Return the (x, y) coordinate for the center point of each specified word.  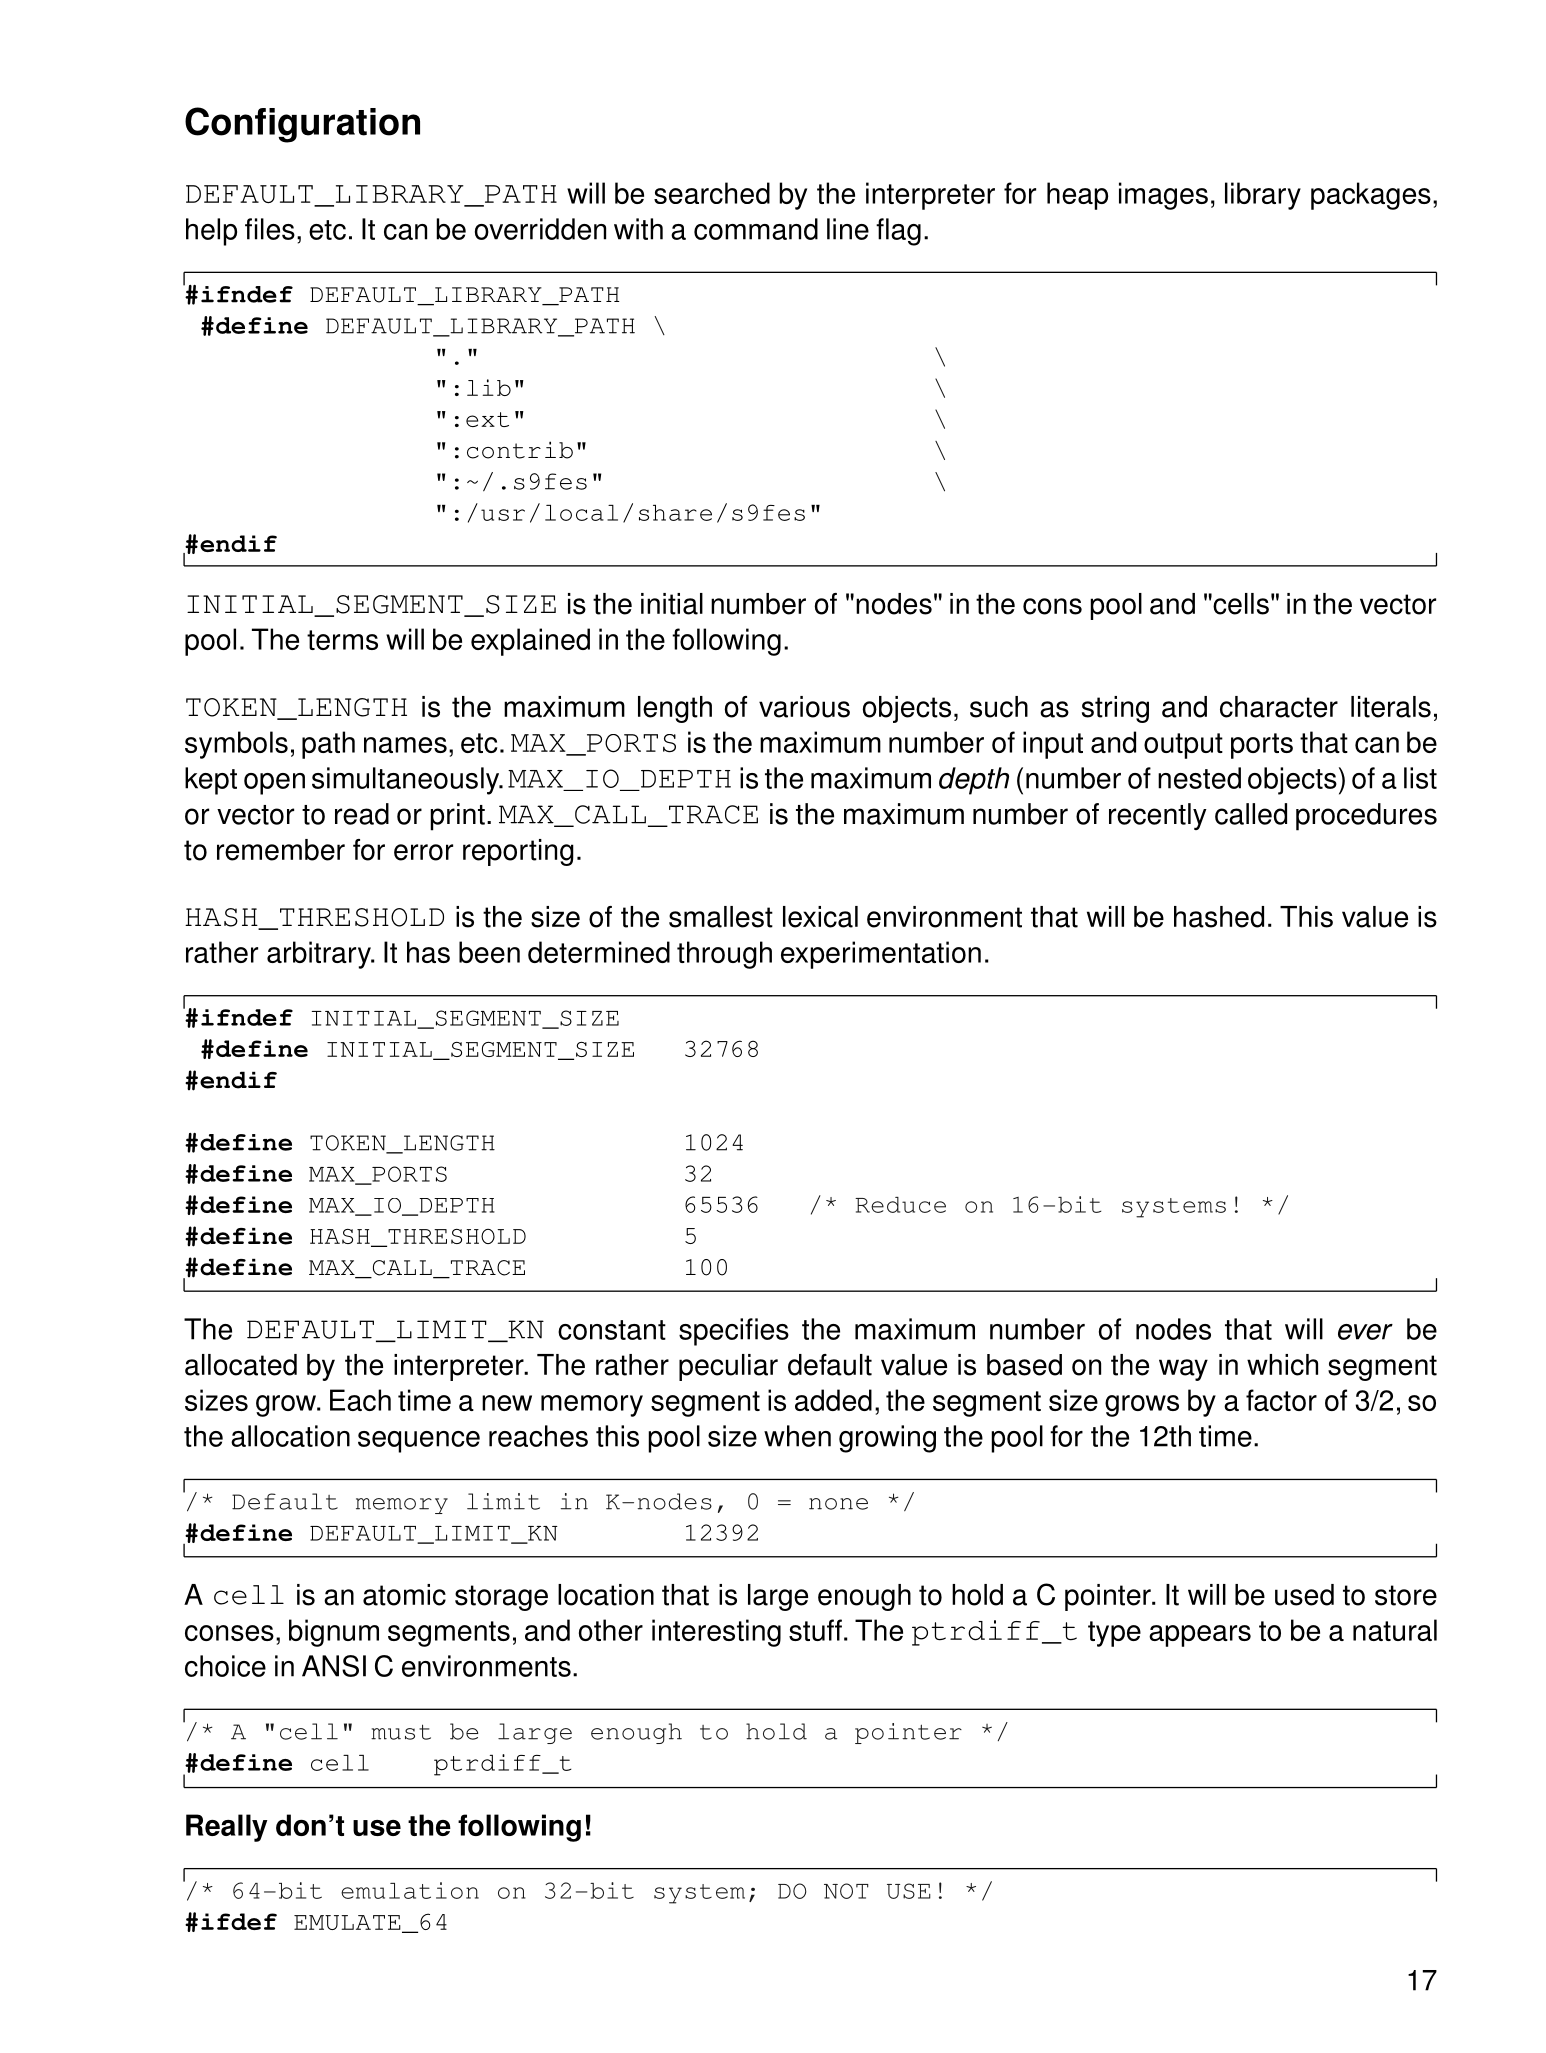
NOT (846, 1891)
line (848, 229)
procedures (1366, 817)
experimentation (881, 955)
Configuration (302, 125)
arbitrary (320, 955)
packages (1371, 196)
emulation (410, 1890)
